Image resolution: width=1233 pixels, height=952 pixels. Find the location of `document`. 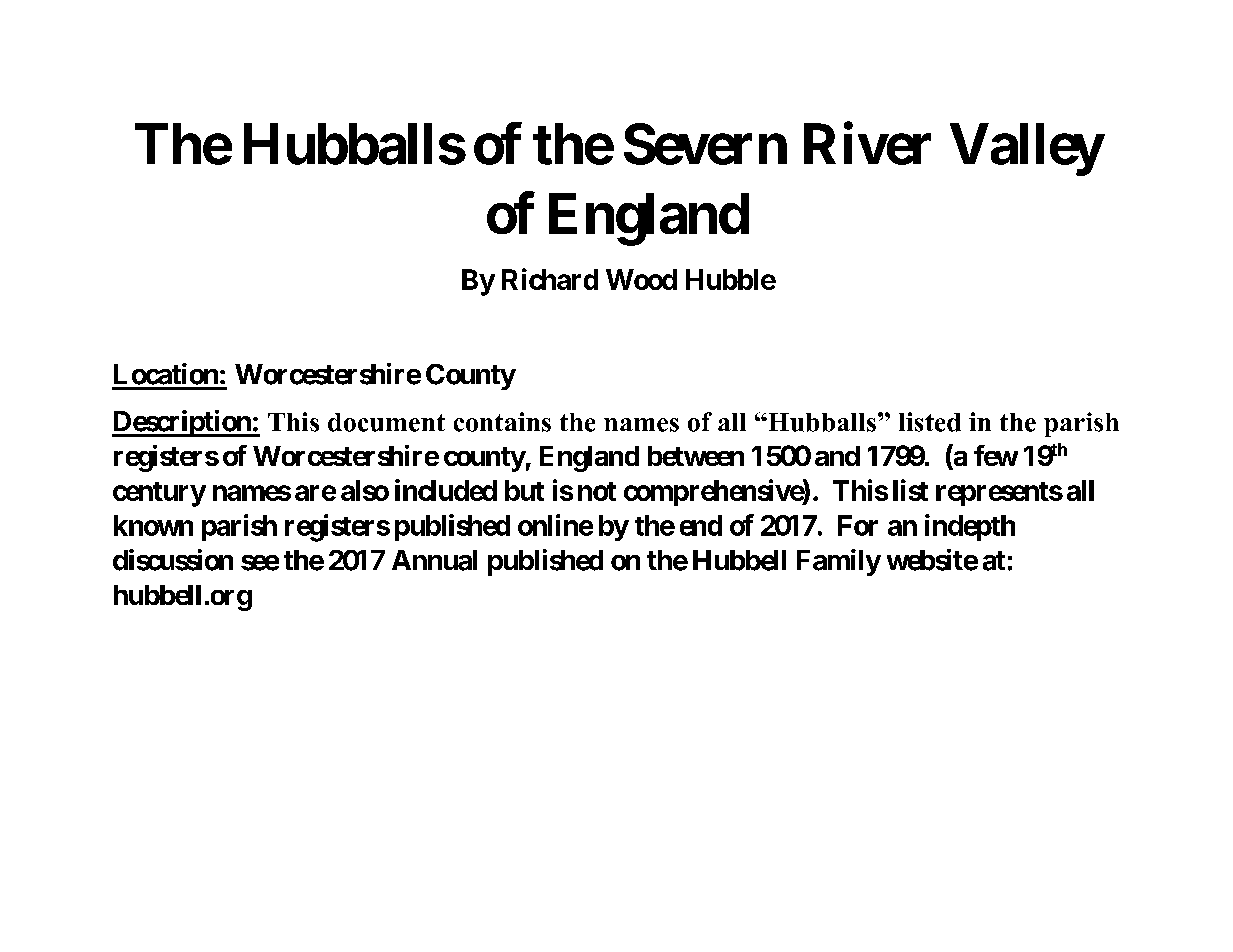

document is located at coordinates (386, 422).
